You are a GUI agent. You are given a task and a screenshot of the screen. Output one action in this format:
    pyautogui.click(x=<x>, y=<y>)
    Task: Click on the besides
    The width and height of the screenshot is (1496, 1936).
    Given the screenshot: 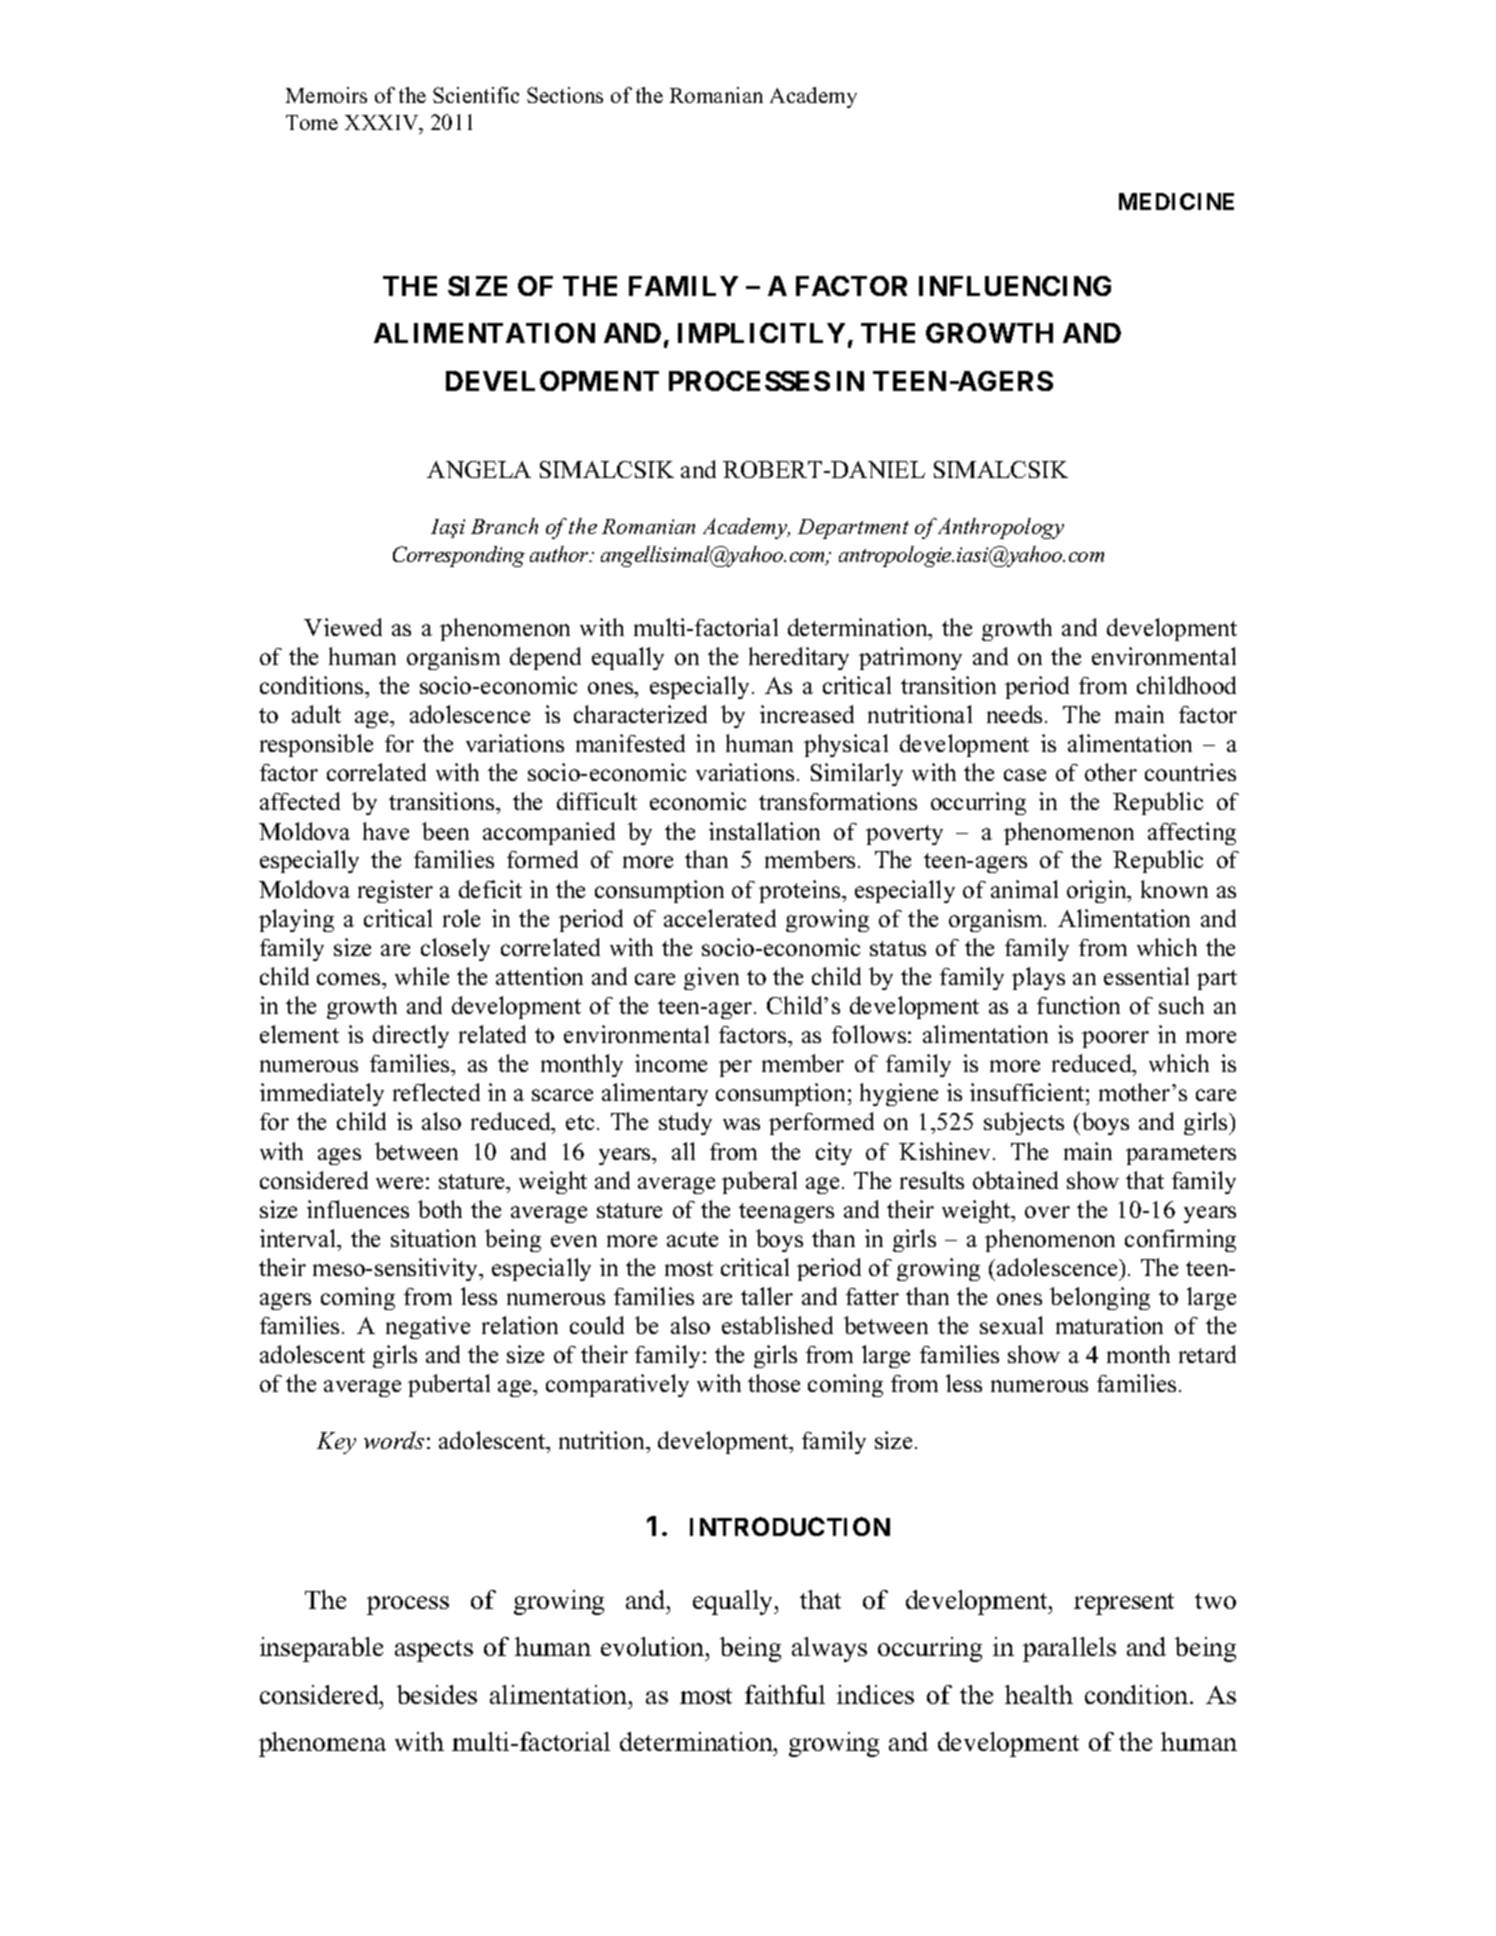 What is the action you would take?
    pyautogui.click(x=437, y=1694)
